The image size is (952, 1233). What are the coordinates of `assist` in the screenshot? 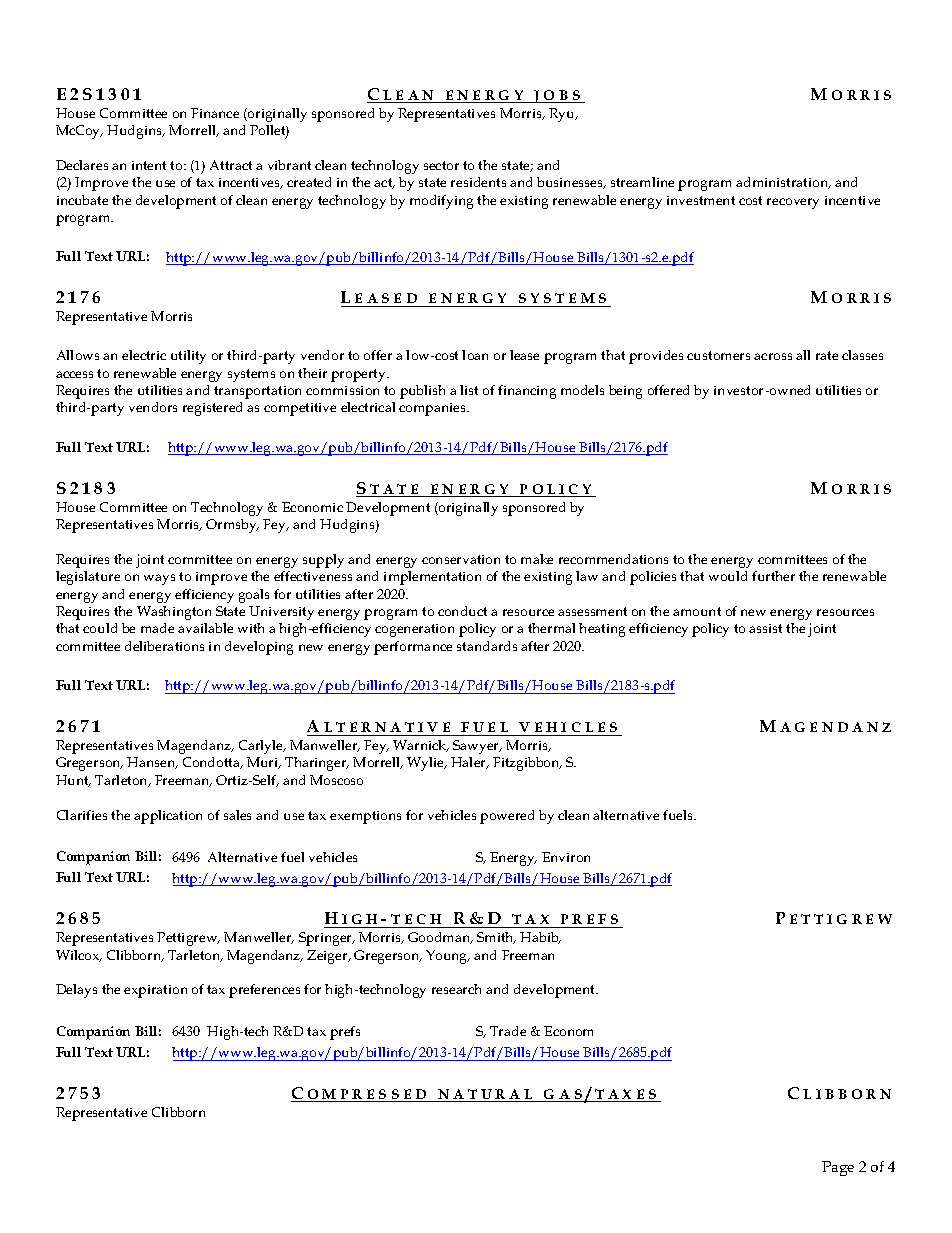 It's located at (765, 628).
